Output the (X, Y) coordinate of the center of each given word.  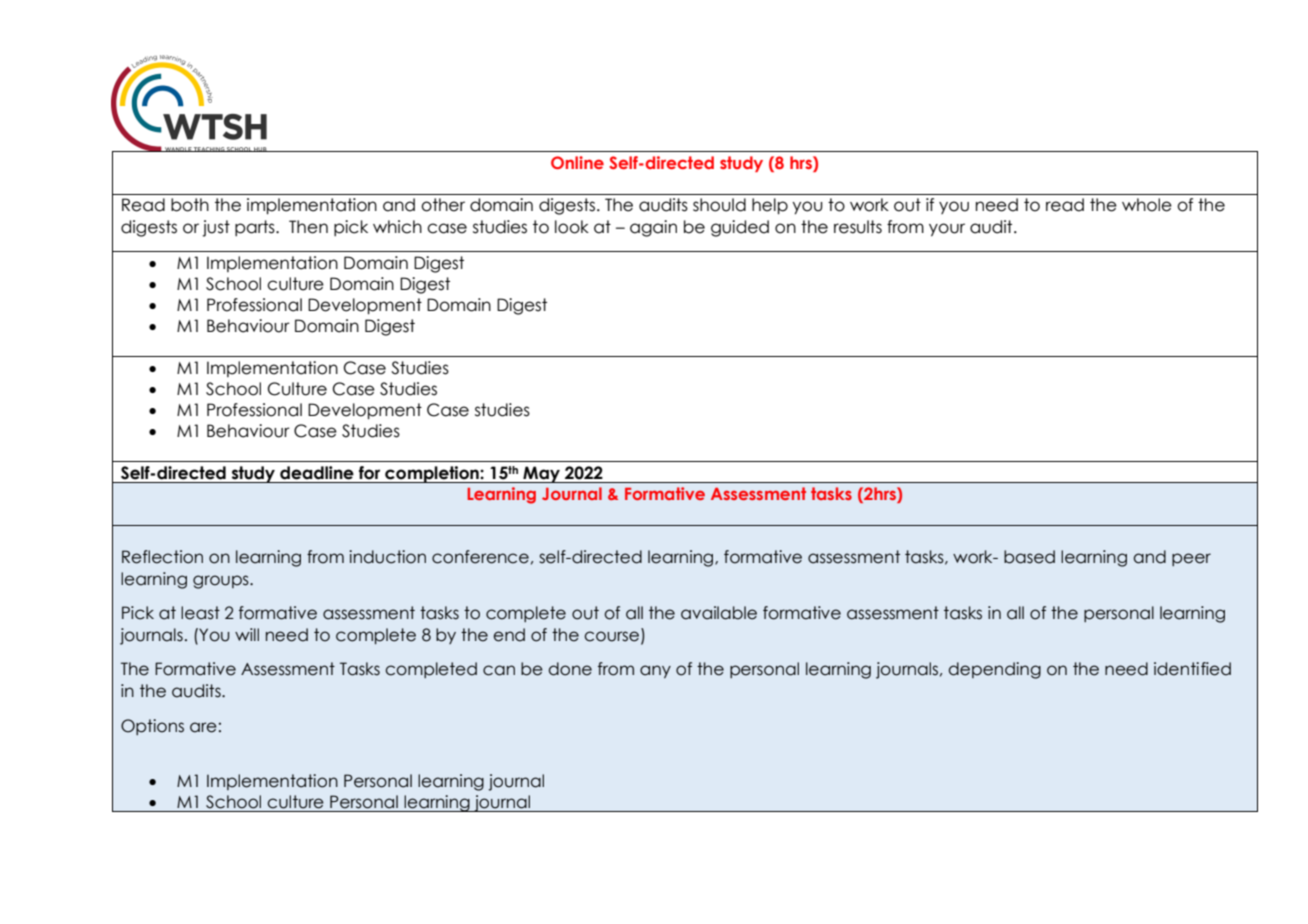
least (200, 613)
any (655, 671)
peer (1191, 559)
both (190, 205)
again (653, 228)
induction (387, 557)
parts (256, 228)
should (719, 205)
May (541, 474)
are (203, 727)
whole (1147, 205)
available (719, 613)
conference (480, 557)
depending (994, 670)
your (947, 230)
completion (432, 474)
